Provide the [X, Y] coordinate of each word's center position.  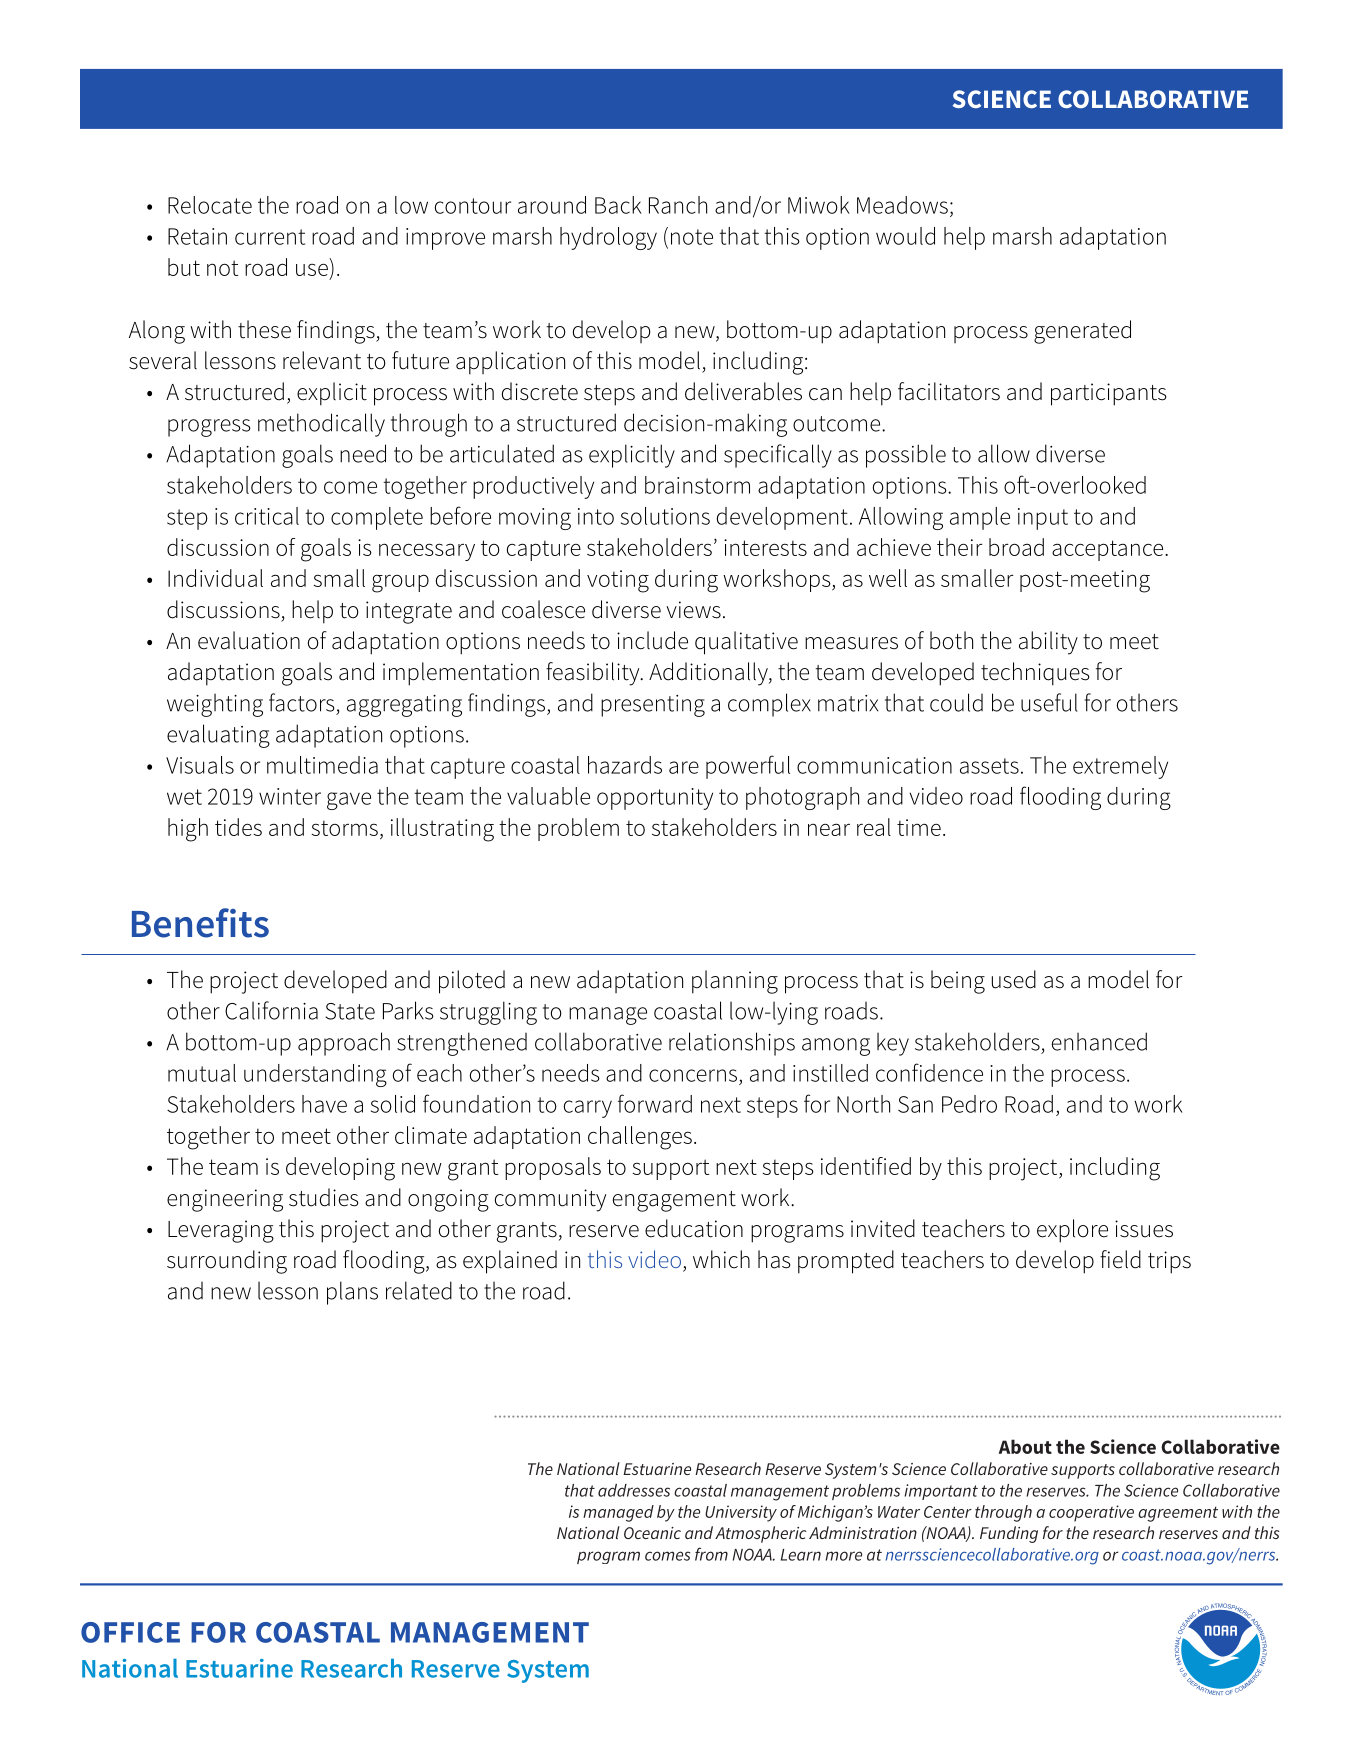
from [711, 1554]
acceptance [1107, 550]
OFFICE [130, 1632]
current [270, 237]
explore [1072, 1231]
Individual [215, 578]
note [692, 237]
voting [618, 581]
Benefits [200, 923]
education [694, 1228]
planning [735, 982]
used [1014, 979]
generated [1082, 332]
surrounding [227, 1262]
